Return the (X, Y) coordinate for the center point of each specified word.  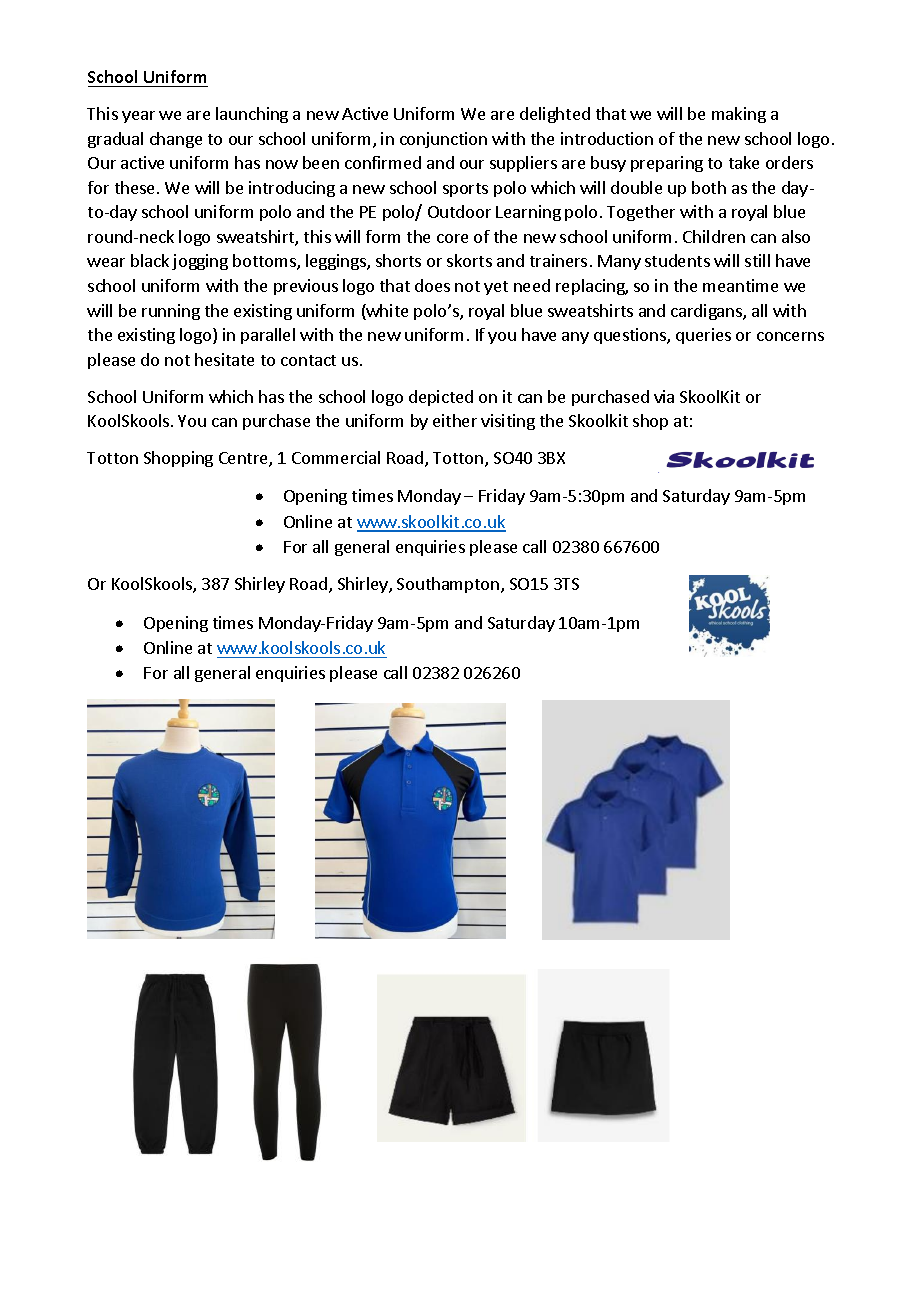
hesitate (224, 359)
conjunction (443, 140)
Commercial (336, 457)
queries (703, 336)
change (176, 140)
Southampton (448, 585)
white (386, 312)
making (739, 115)
